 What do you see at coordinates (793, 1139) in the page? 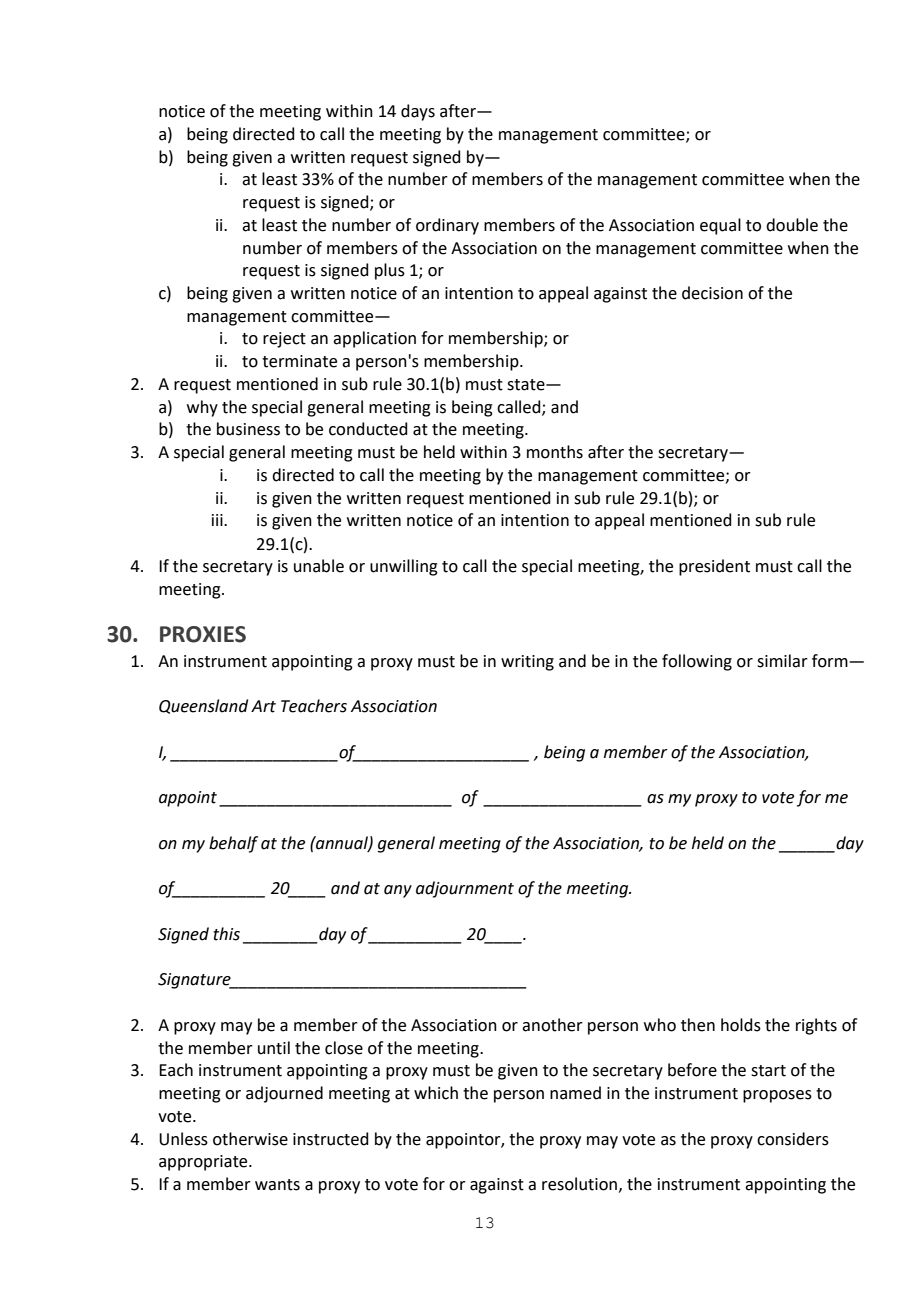
I see `considers` at bounding box center [793, 1139].
